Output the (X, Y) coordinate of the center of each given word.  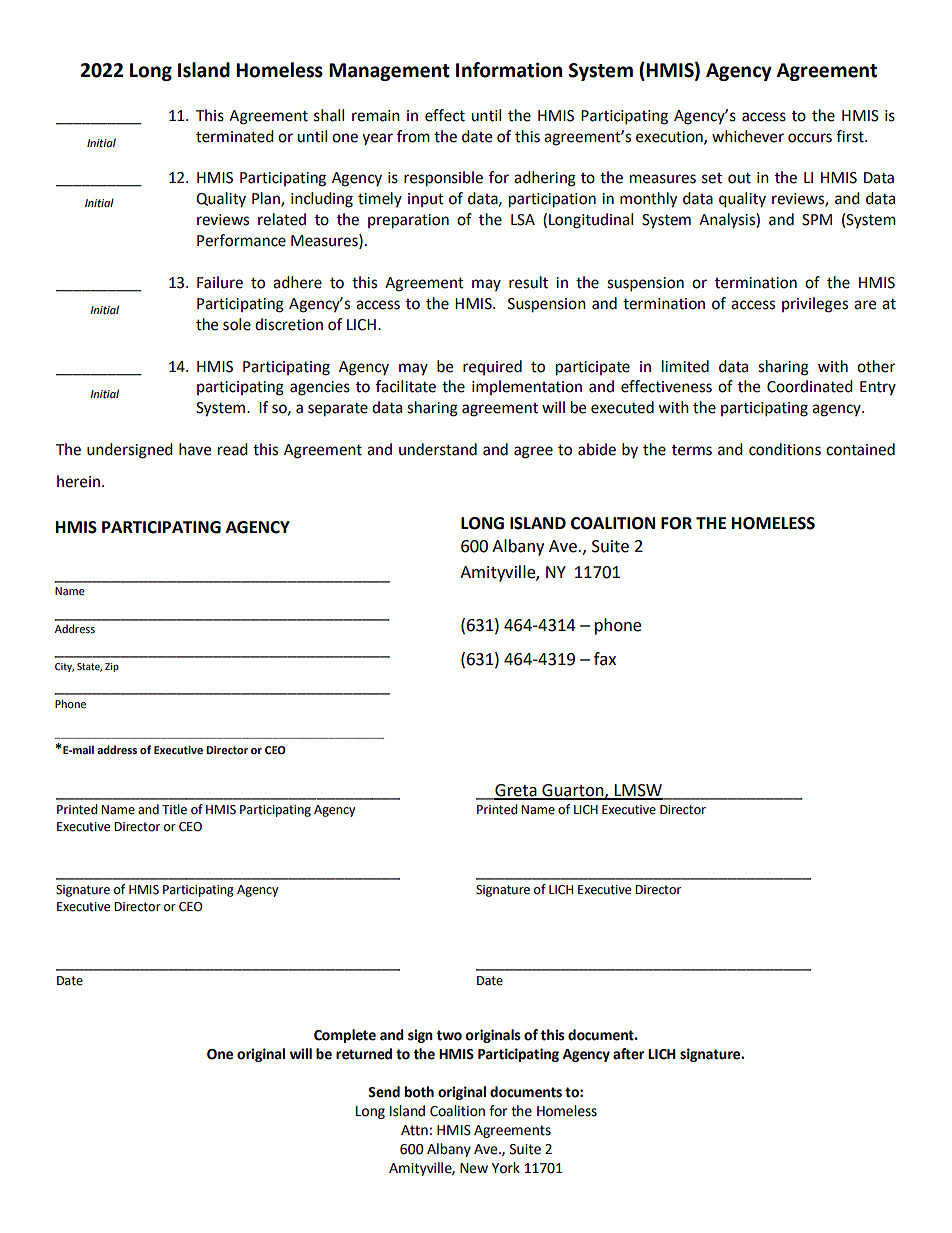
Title (174, 809)
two (449, 1035)
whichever (748, 136)
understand (438, 449)
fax (605, 659)
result (528, 282)
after (628, 1054)
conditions (785, 449)
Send (384, 1092)
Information (509, 70)
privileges (815, 305)
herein (78, 481)
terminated (235, 136)
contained (860, 449)
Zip (112, 667)
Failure (220, 282)
